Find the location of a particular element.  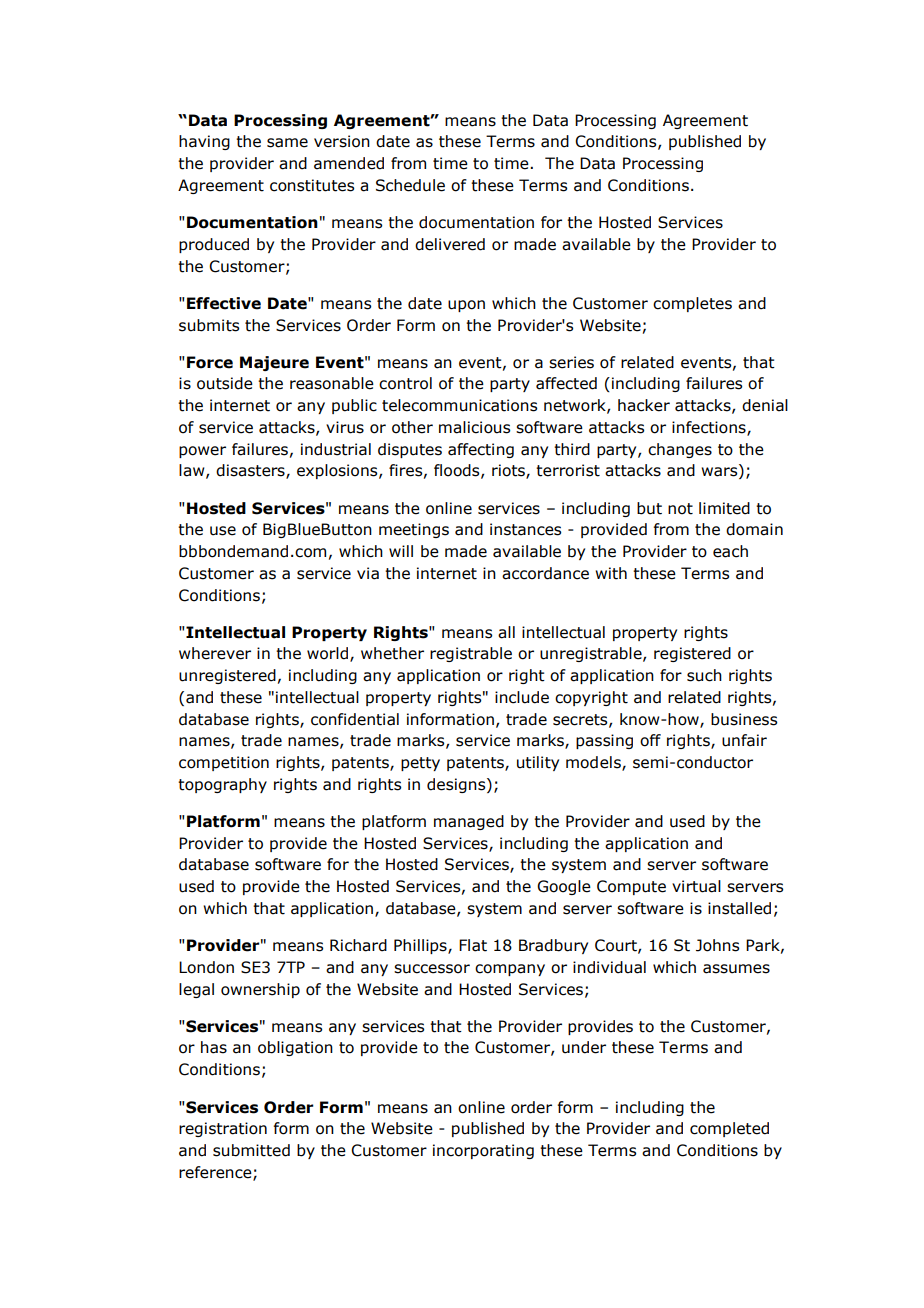

completes is located at coordinates (692, 304).
